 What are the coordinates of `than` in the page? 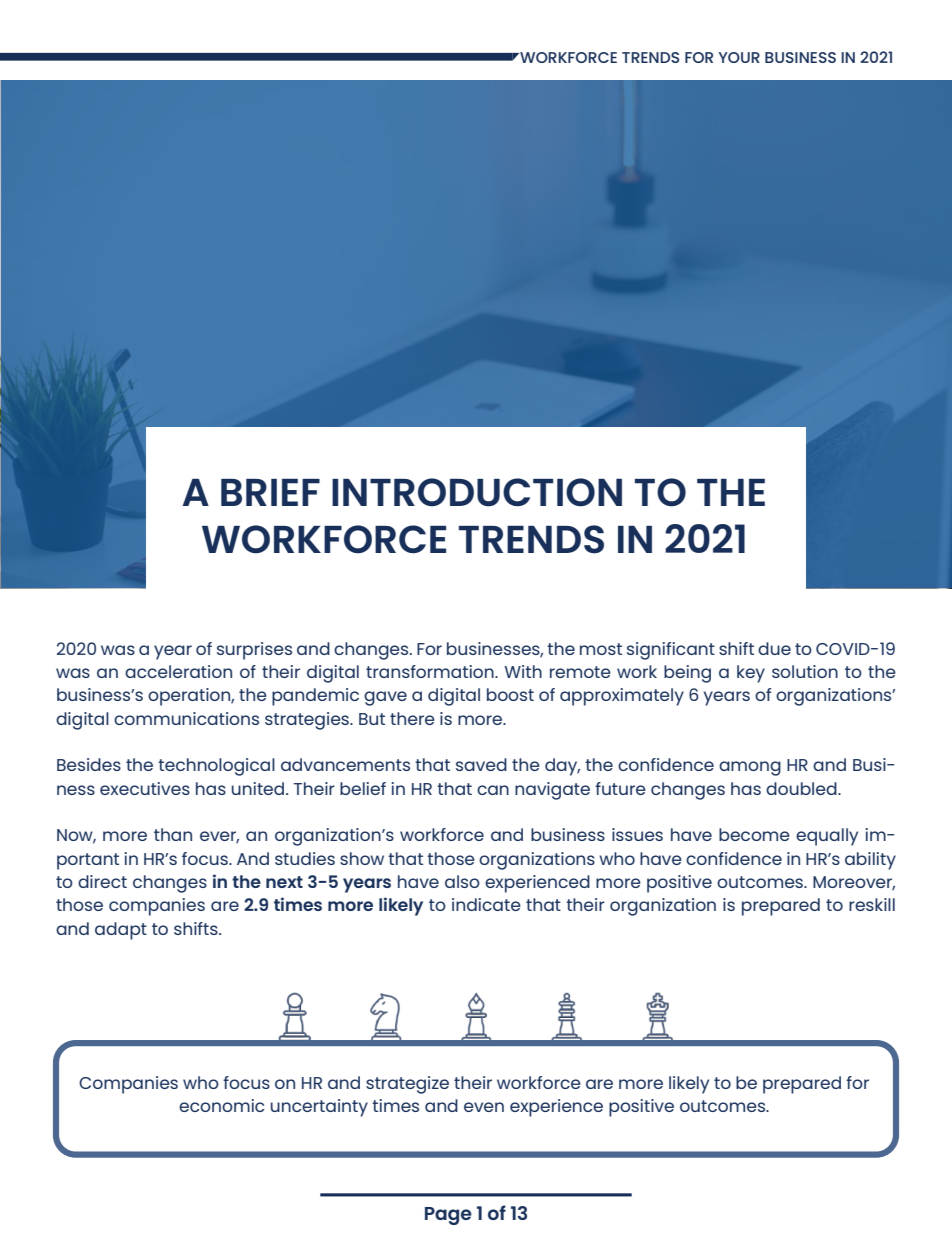 It's located at (173, 834).
